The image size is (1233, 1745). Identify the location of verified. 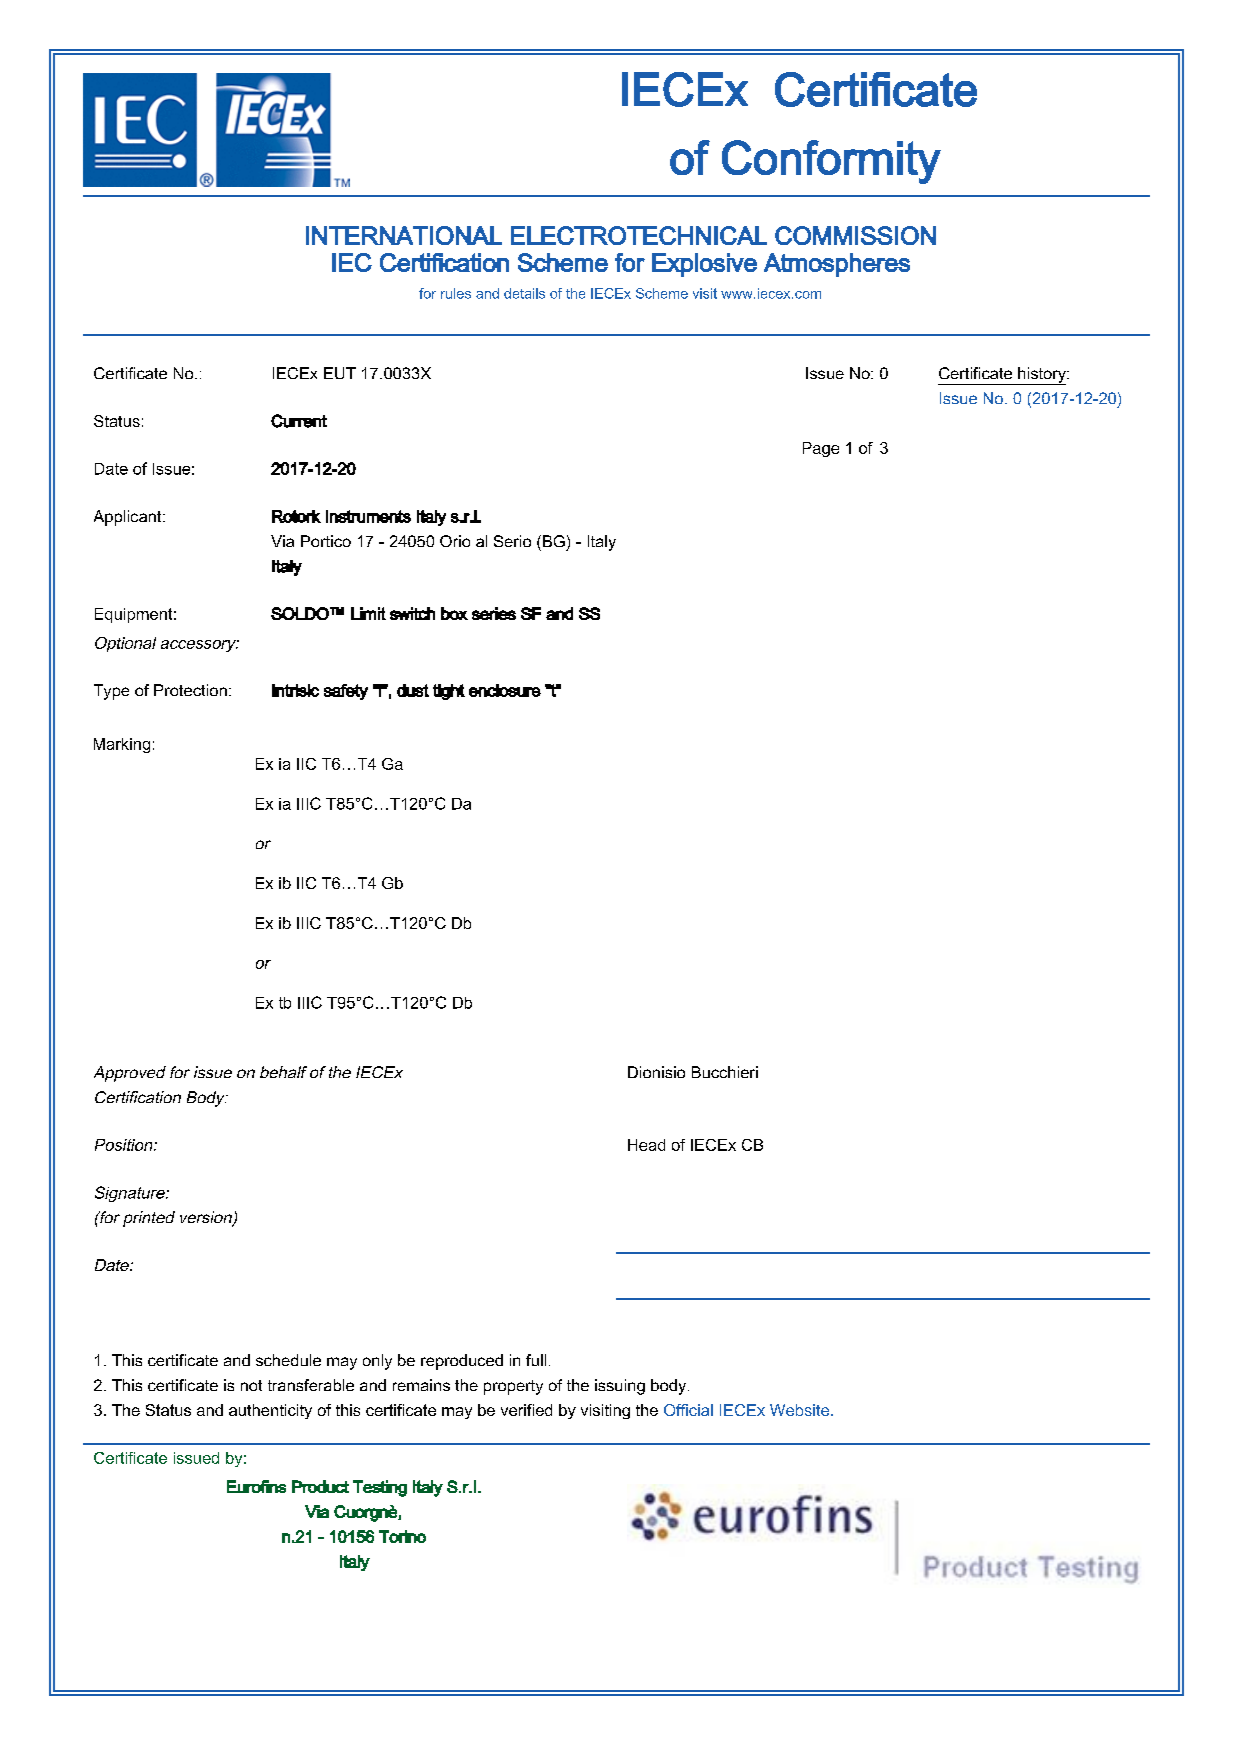
(526, 1410).
